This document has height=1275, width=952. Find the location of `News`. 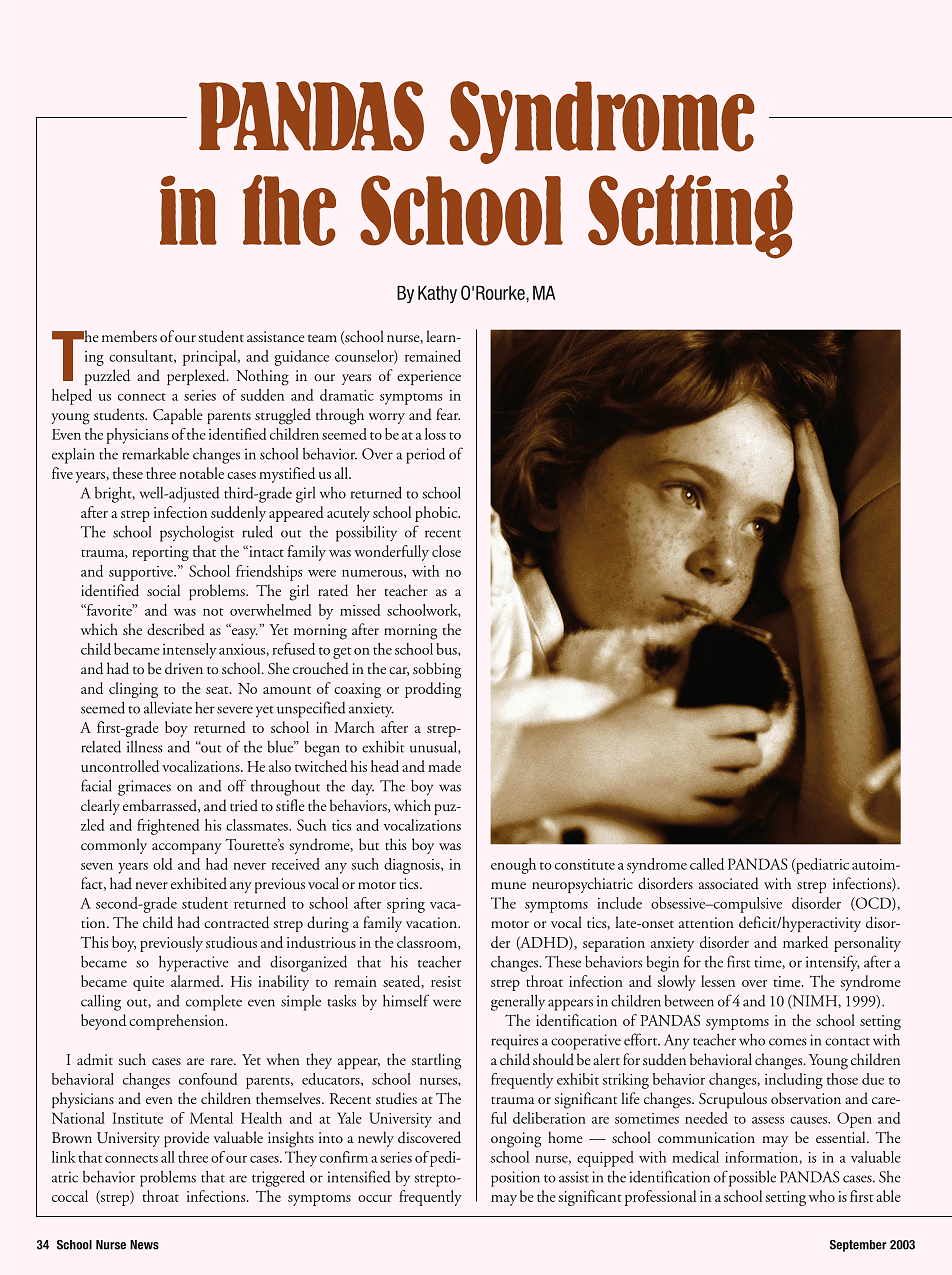

News is located at coordinates (144, 1245).
